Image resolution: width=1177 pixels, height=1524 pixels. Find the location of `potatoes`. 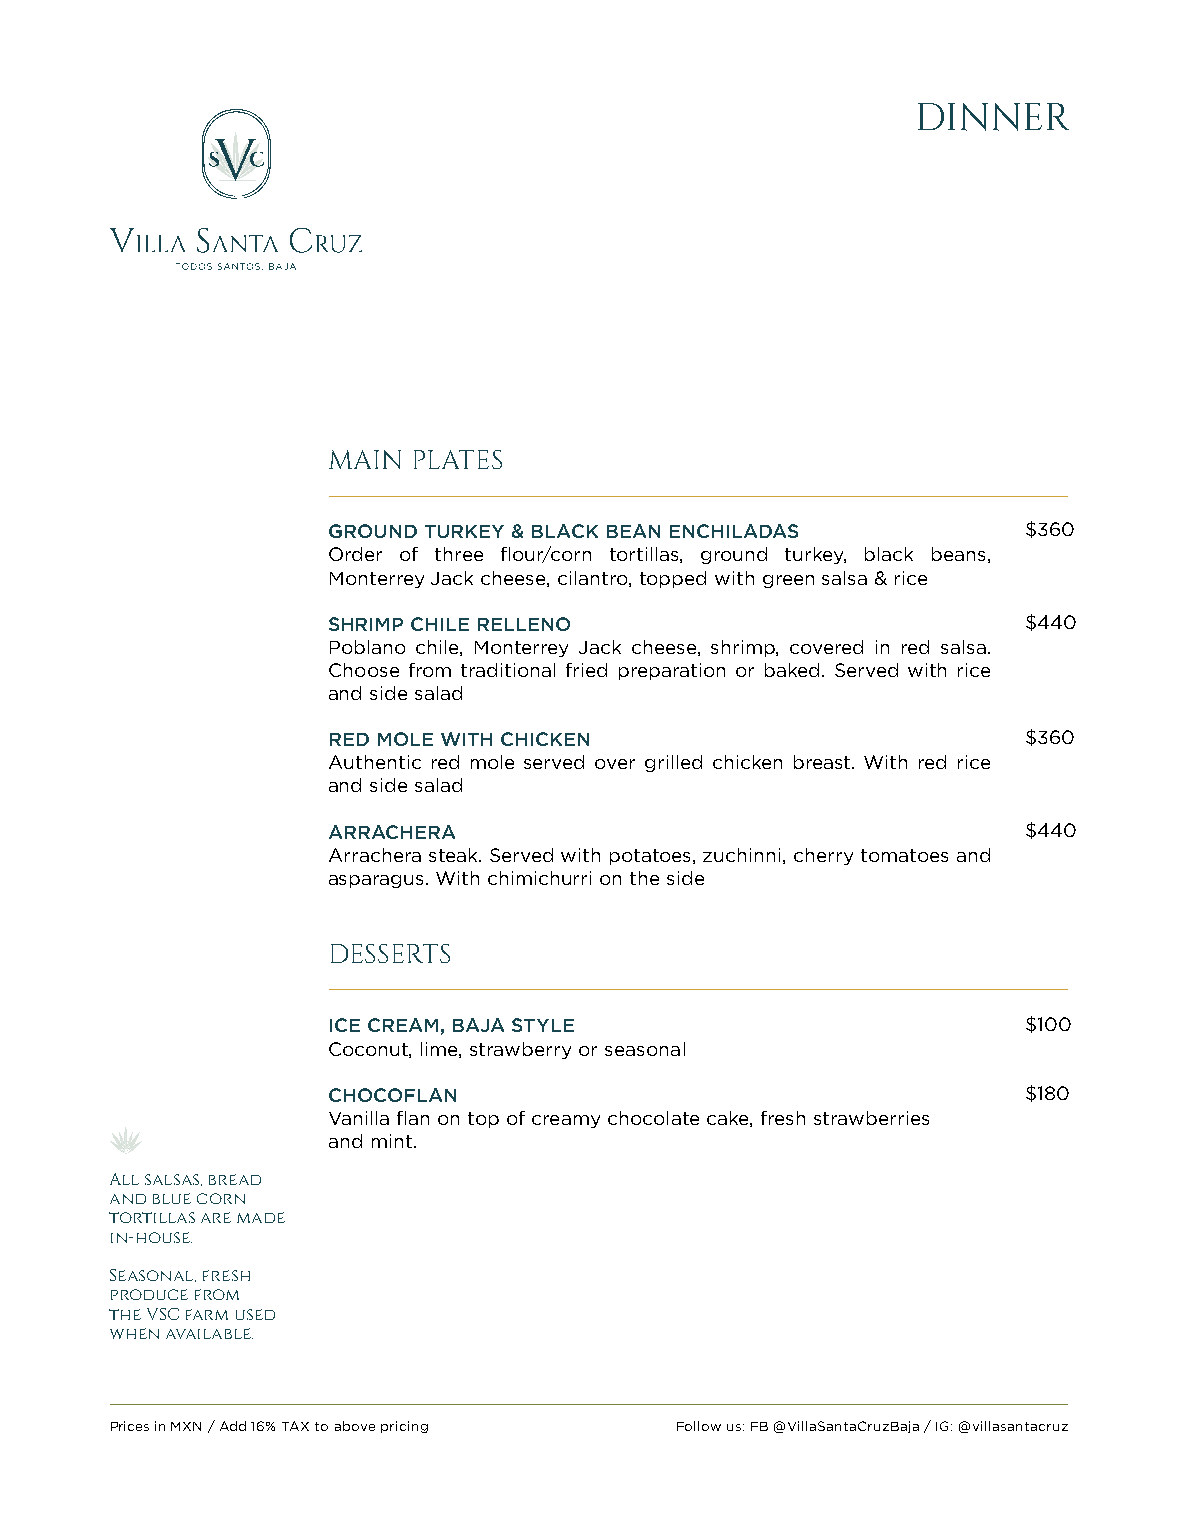

potatoes is located at coordinates (652, 857).
